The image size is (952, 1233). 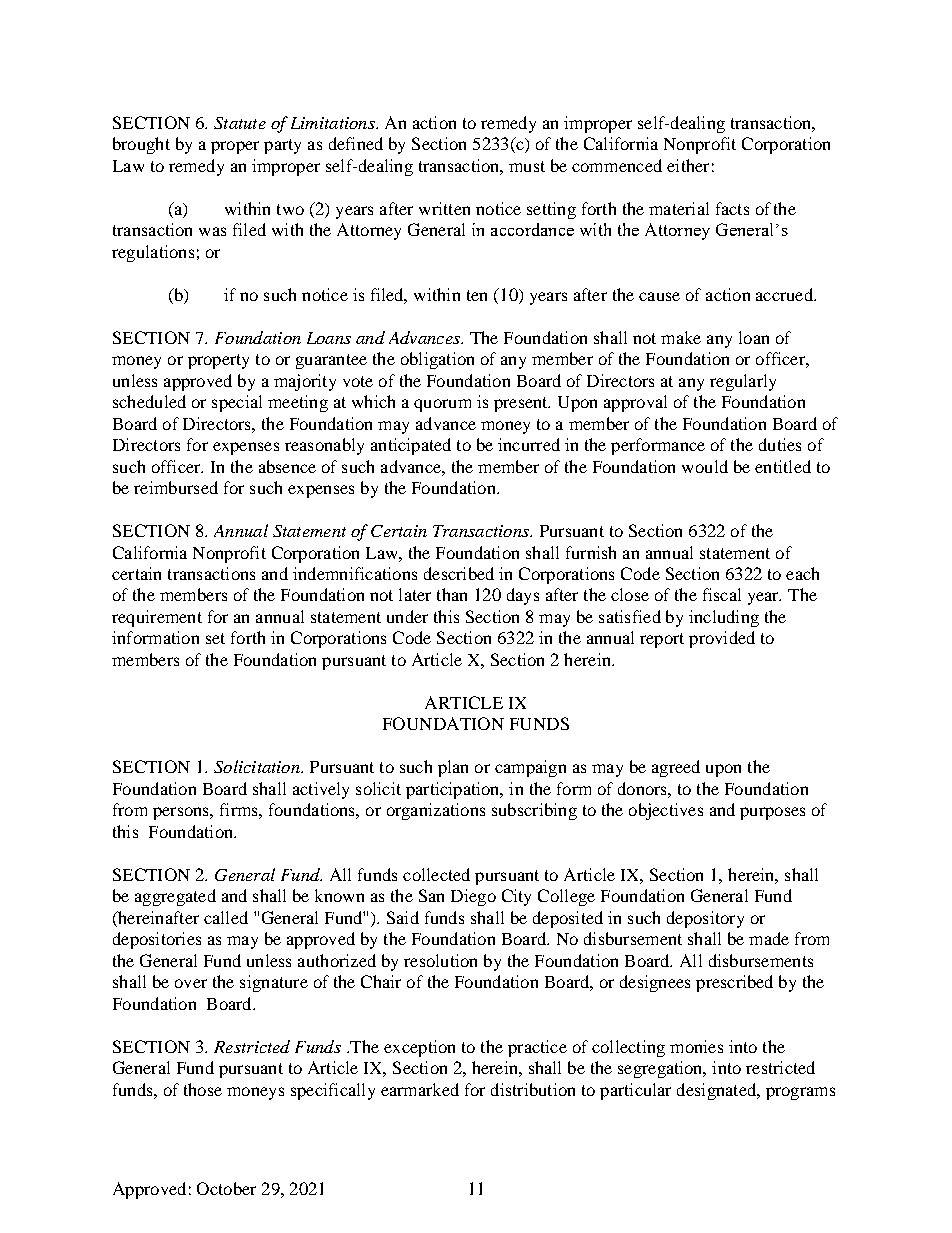 What do you see at coordinates (452, 594) in the screenshot?
I see `than` at bounding box center [452, 594].
